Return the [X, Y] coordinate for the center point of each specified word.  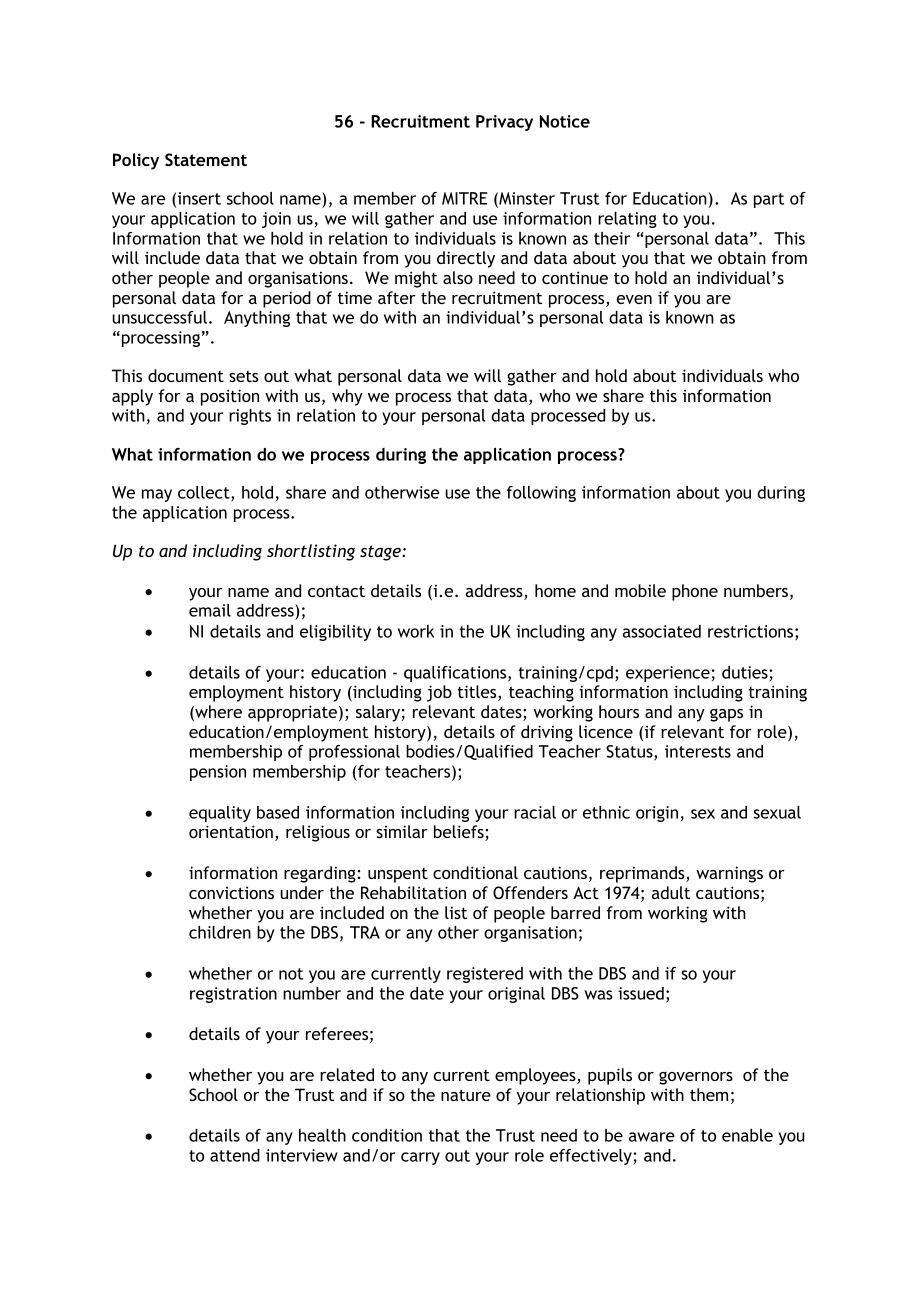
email [210, 610]
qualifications [456, 674]
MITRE [464, 198]
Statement [206, 160]
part [769, 200]
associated [662, 631]
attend [235, 1155]
